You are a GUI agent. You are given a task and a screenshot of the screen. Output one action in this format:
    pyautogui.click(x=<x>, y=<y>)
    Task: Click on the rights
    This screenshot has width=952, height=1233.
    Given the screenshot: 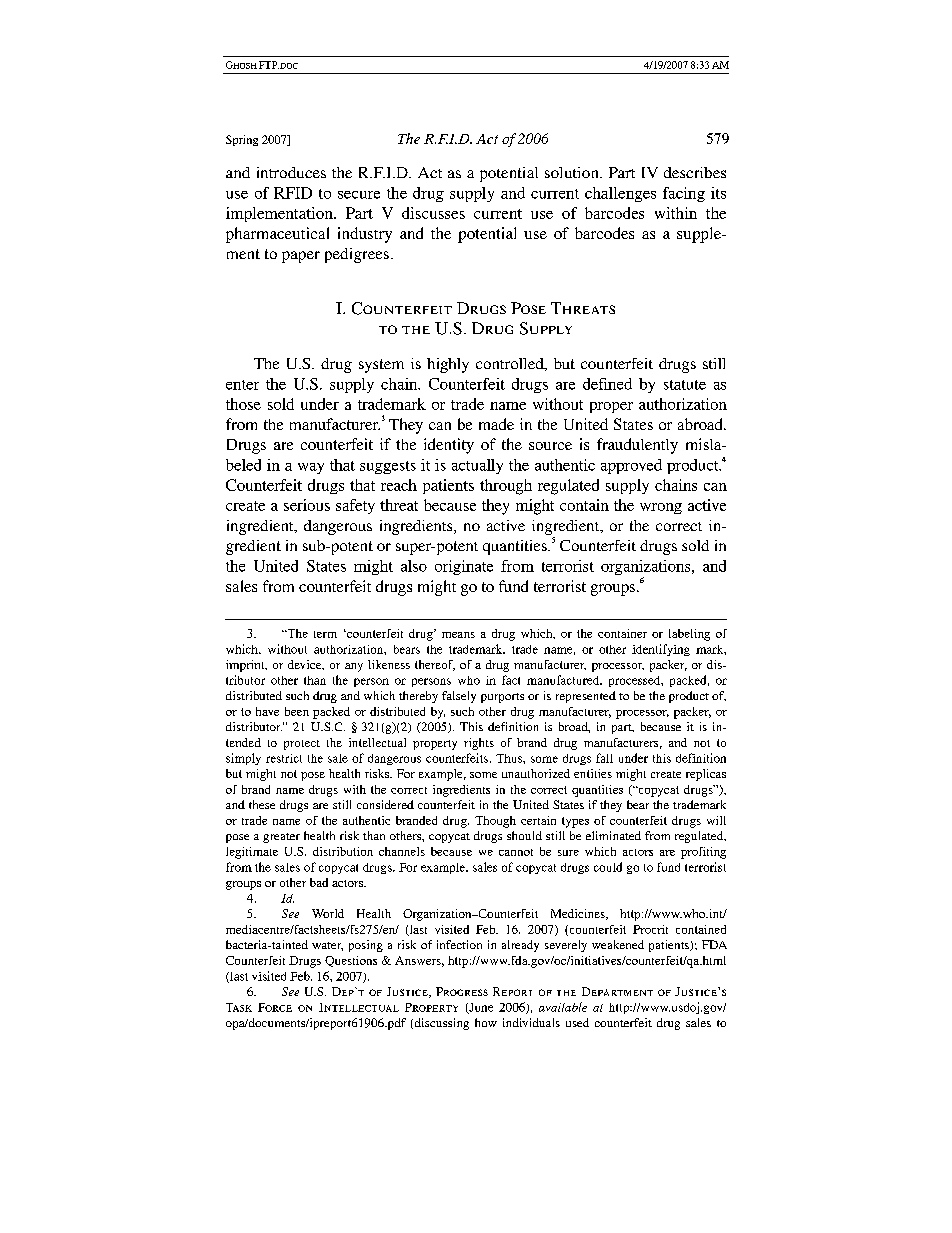 What is the action you would take?
    pyautogui.click(x=479, y=744)
